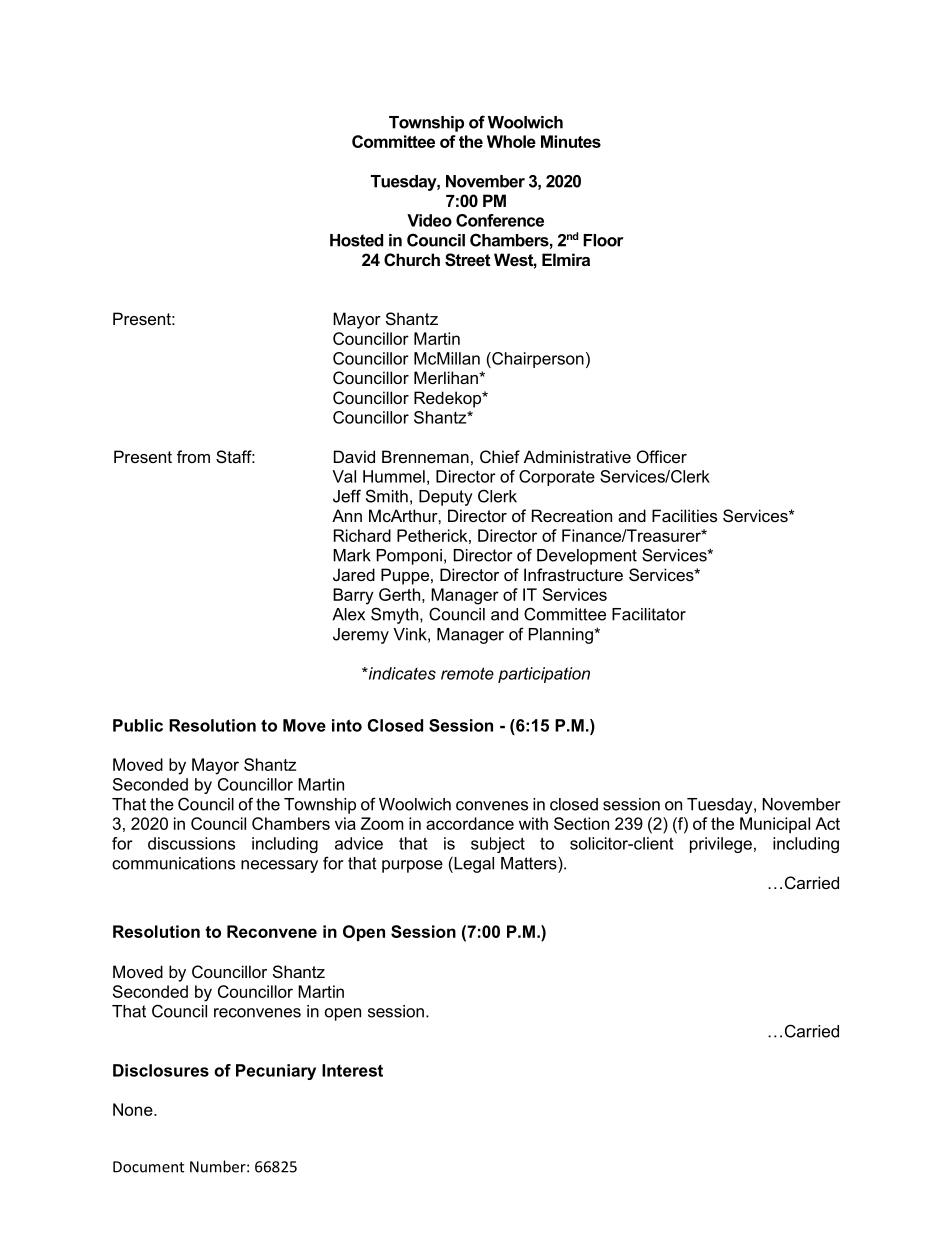  I want to click on Hosted, so click(356, 240).
